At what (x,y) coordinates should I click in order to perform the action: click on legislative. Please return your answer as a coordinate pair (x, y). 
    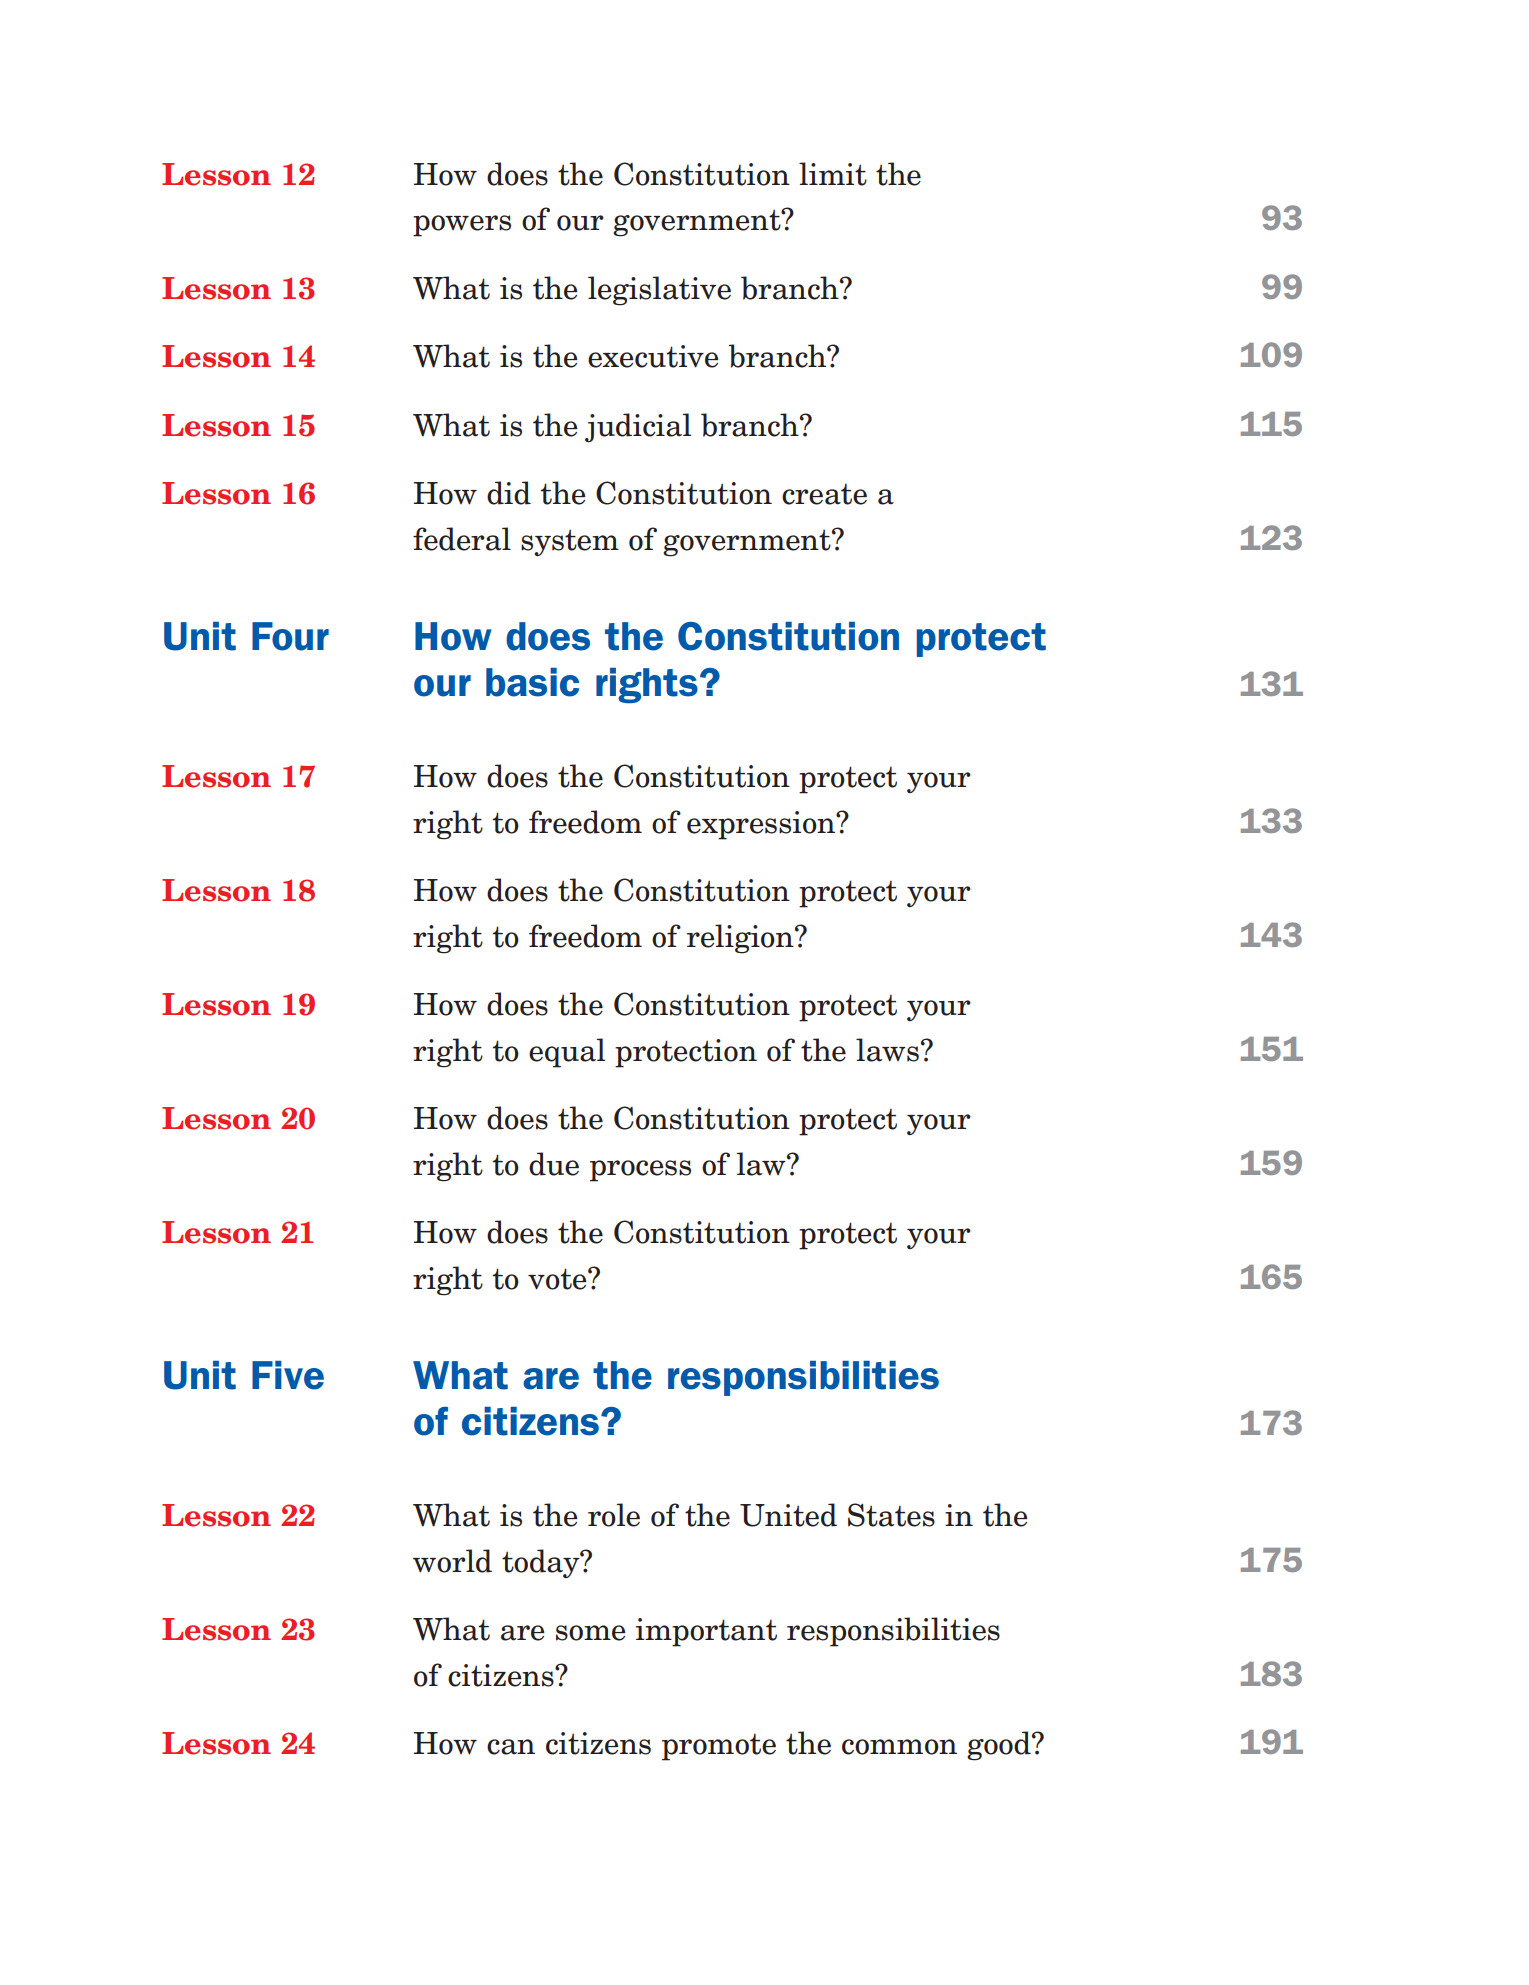
    Looking at the image, I should click on (659, 291).
